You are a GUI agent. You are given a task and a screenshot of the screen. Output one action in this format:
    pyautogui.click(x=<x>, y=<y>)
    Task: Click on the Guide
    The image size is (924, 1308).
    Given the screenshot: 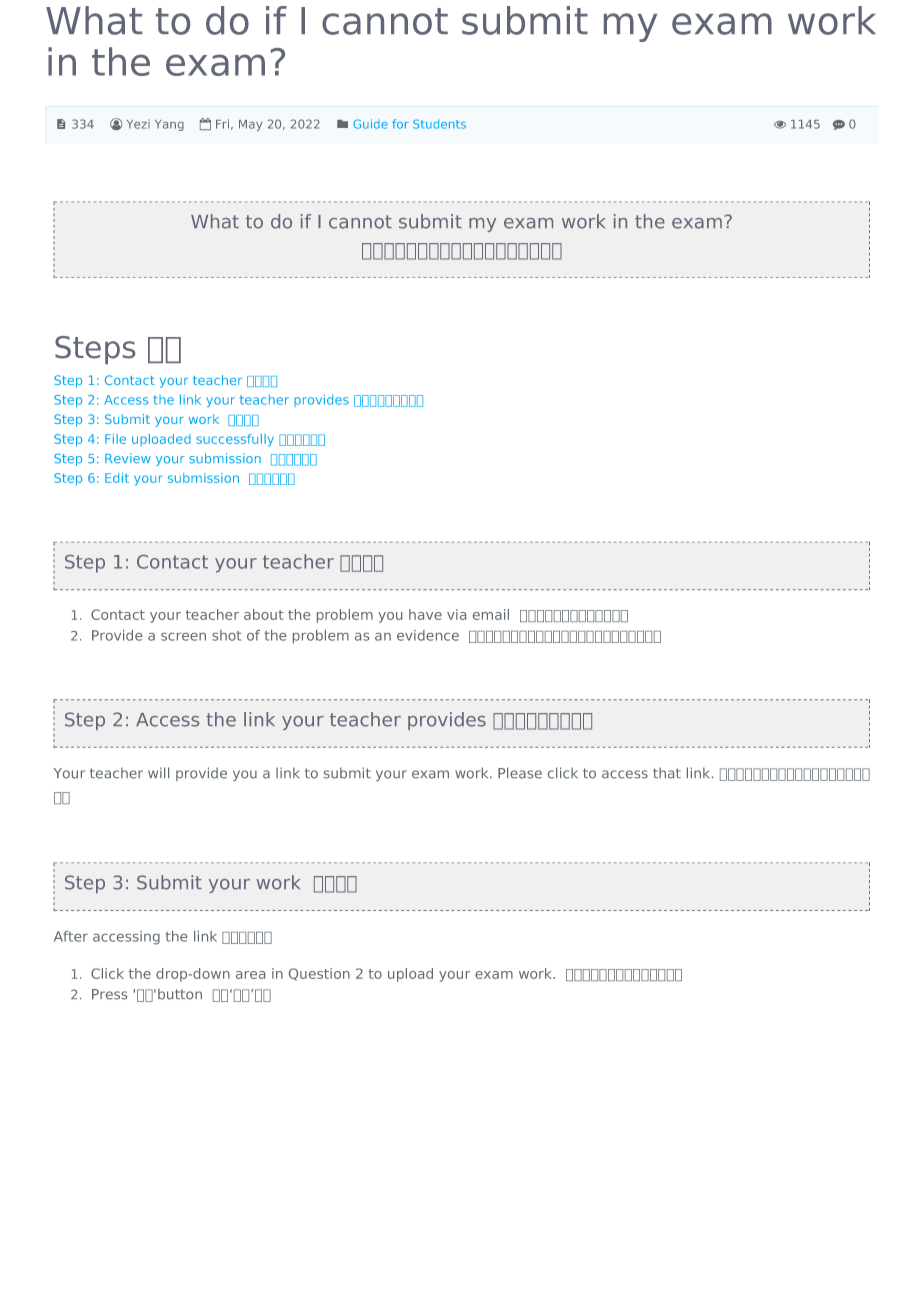 What is the action you would take?
    pyautogui.click(x=370, y=124)
